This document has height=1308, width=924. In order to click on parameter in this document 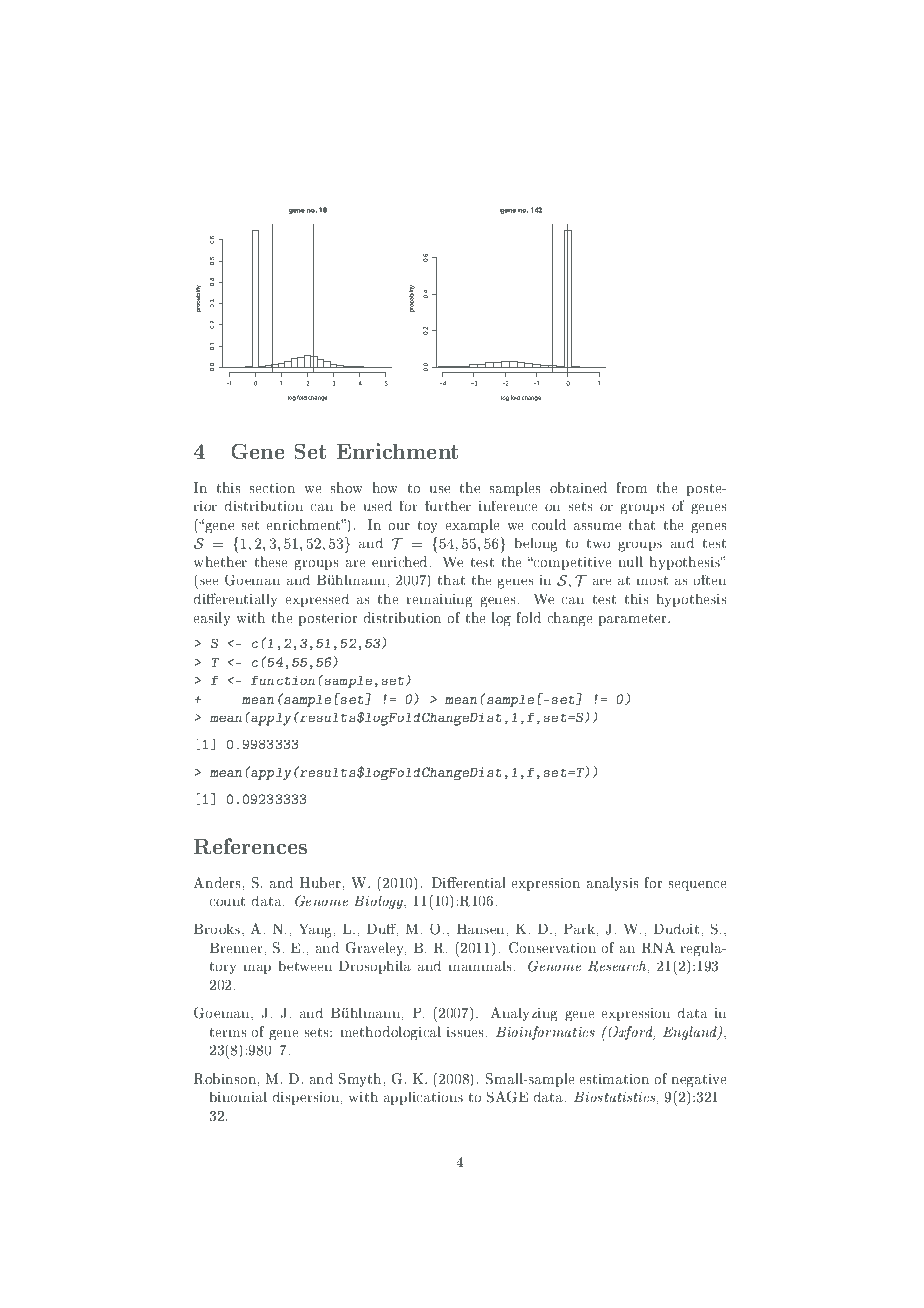, I will do `click(634, 620)`.
